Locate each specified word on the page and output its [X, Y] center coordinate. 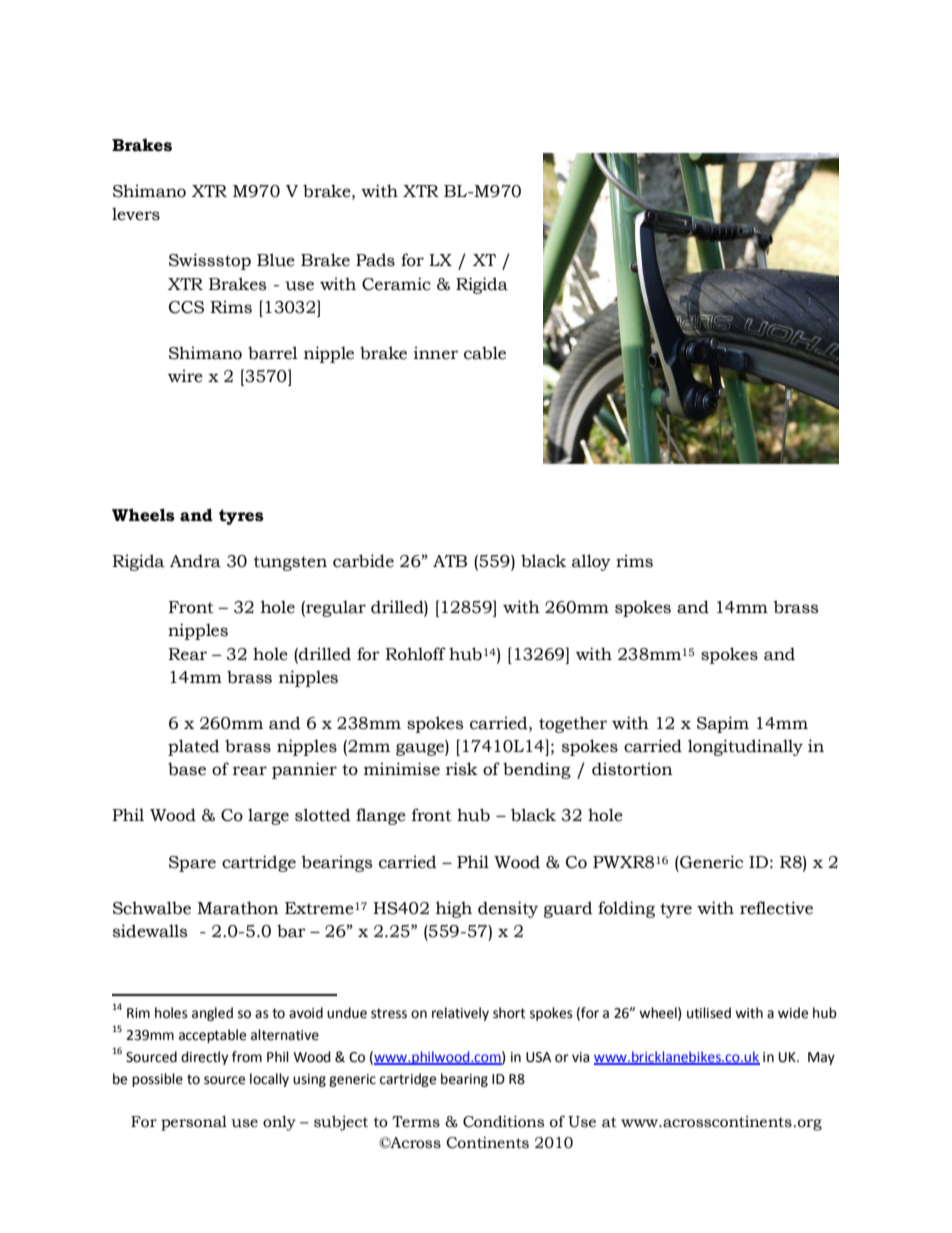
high [454, 909]
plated [194, 747]
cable [485, 353]
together [573, 724]
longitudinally [745, 747]
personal [194, 1123]
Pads [375, 260]
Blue [276, 260]
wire [185, 376]
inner [436, 353]
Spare [192, 864]
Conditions [503, 1121]
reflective [776, 908]
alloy [591, 562]
